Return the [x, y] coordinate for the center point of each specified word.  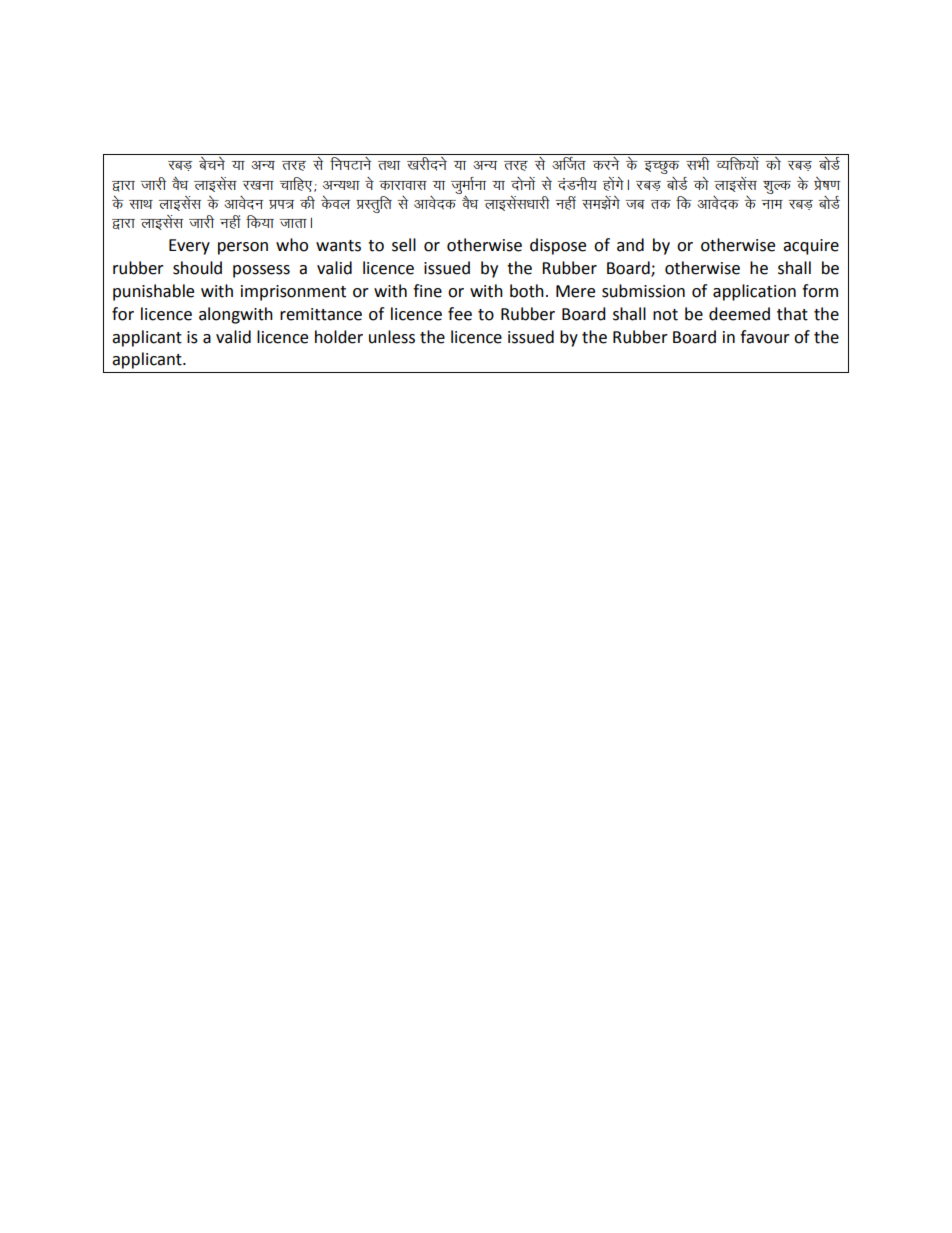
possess [261, 271]
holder [339, 337]
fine [427, 291]
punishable [153, 292]
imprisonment [293, 293]
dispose [558, 246]
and [630, 245]
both [527, 291]
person [243, 248]
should [197, 268]
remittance [321, 314]
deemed [739, 314]
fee [460, 314]
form [820, 291]
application [754, 292]
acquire [811, 247]
